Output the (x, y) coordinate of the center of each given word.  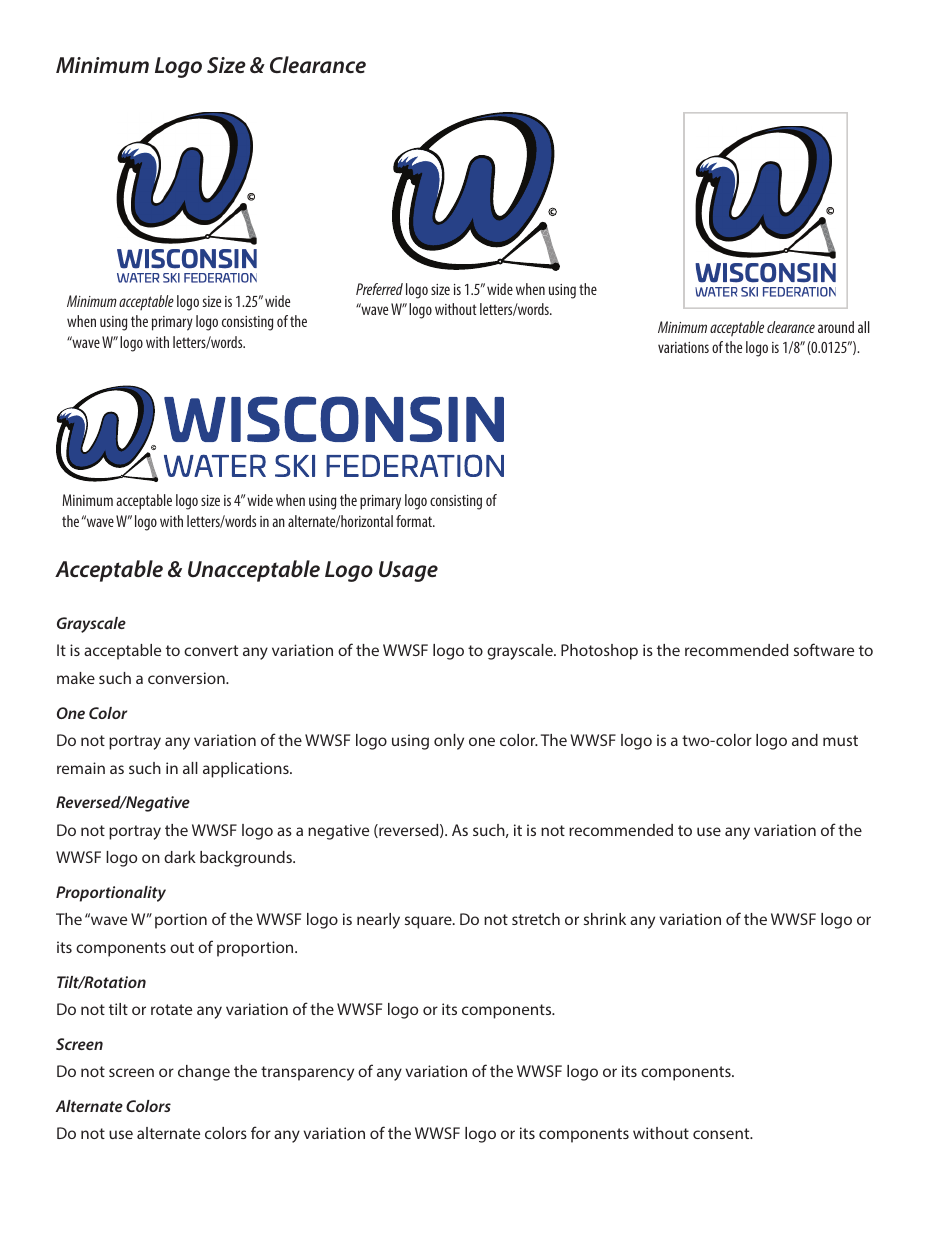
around (836, 327)
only (449, 742)
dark (180, 857)
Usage (408, 571)
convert (211, 650)
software (824, 649)
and (805, 740)
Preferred (379, 289)
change (204, 1073)
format (415, 521)
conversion (187, 678)
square (429, 922)
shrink (605, 919)
